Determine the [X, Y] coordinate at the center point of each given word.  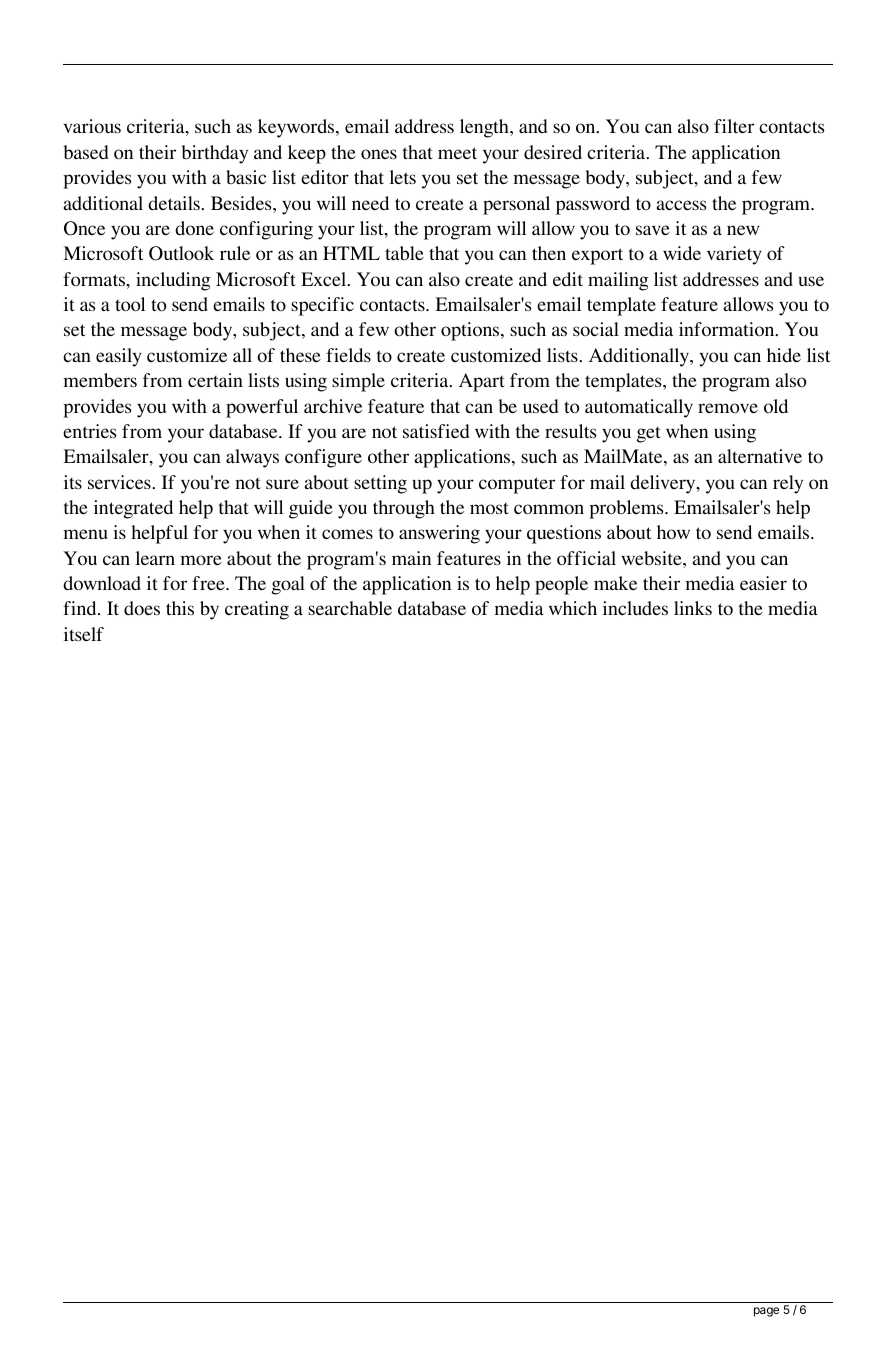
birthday [215, 154]
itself [84, 634]
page [766, 1312]
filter [734, 126]
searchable [350, 608]
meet [457, 153]
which [573, 608]
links [693, 608]
